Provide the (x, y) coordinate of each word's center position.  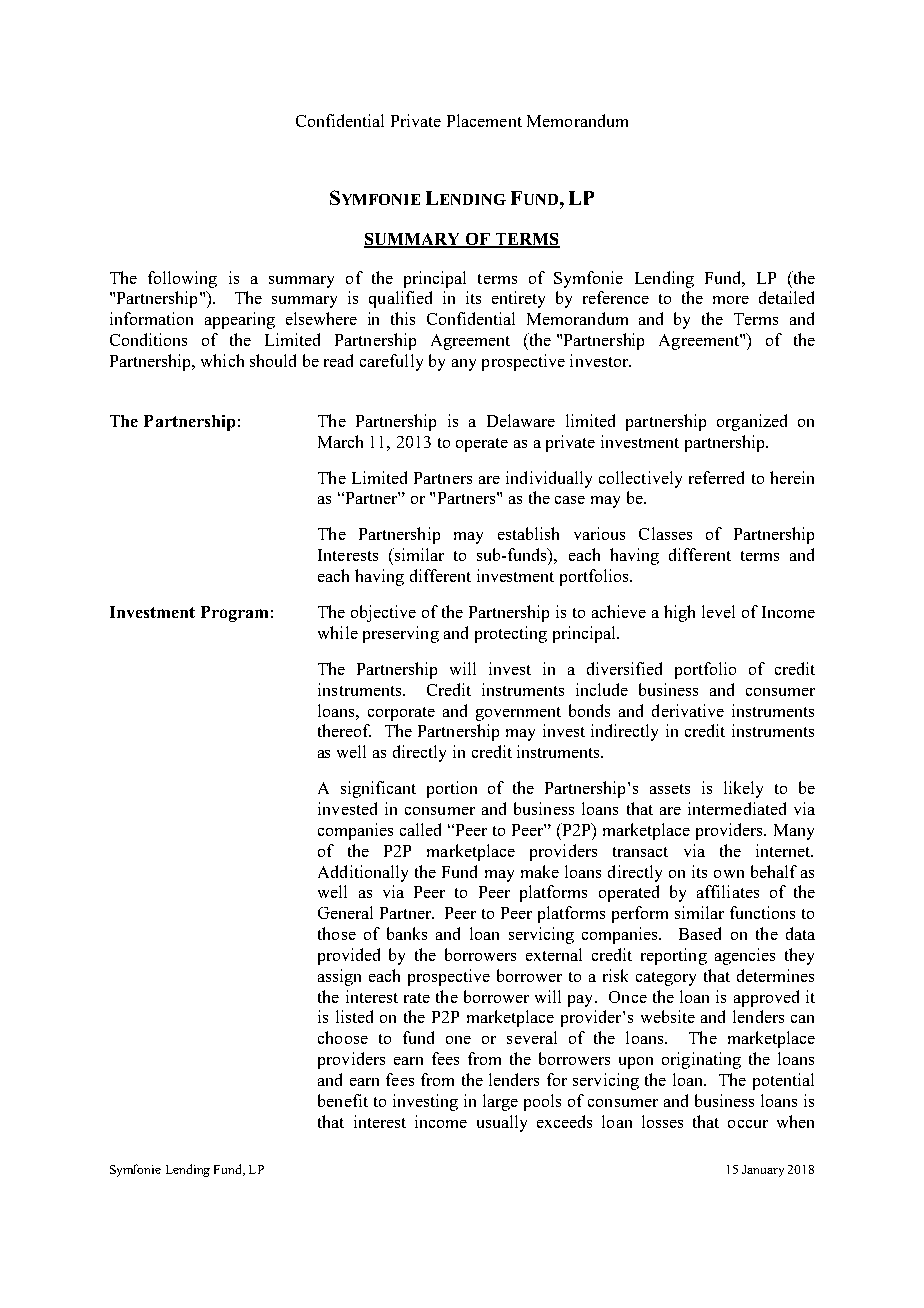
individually (549, 479)
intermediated (737, 808)
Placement (484, 120)
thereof (344, 730)
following (182, 279)
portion (452, 789)
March (340, 441)
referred (716, 477)
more (731, 300)
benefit (343, 1100)
